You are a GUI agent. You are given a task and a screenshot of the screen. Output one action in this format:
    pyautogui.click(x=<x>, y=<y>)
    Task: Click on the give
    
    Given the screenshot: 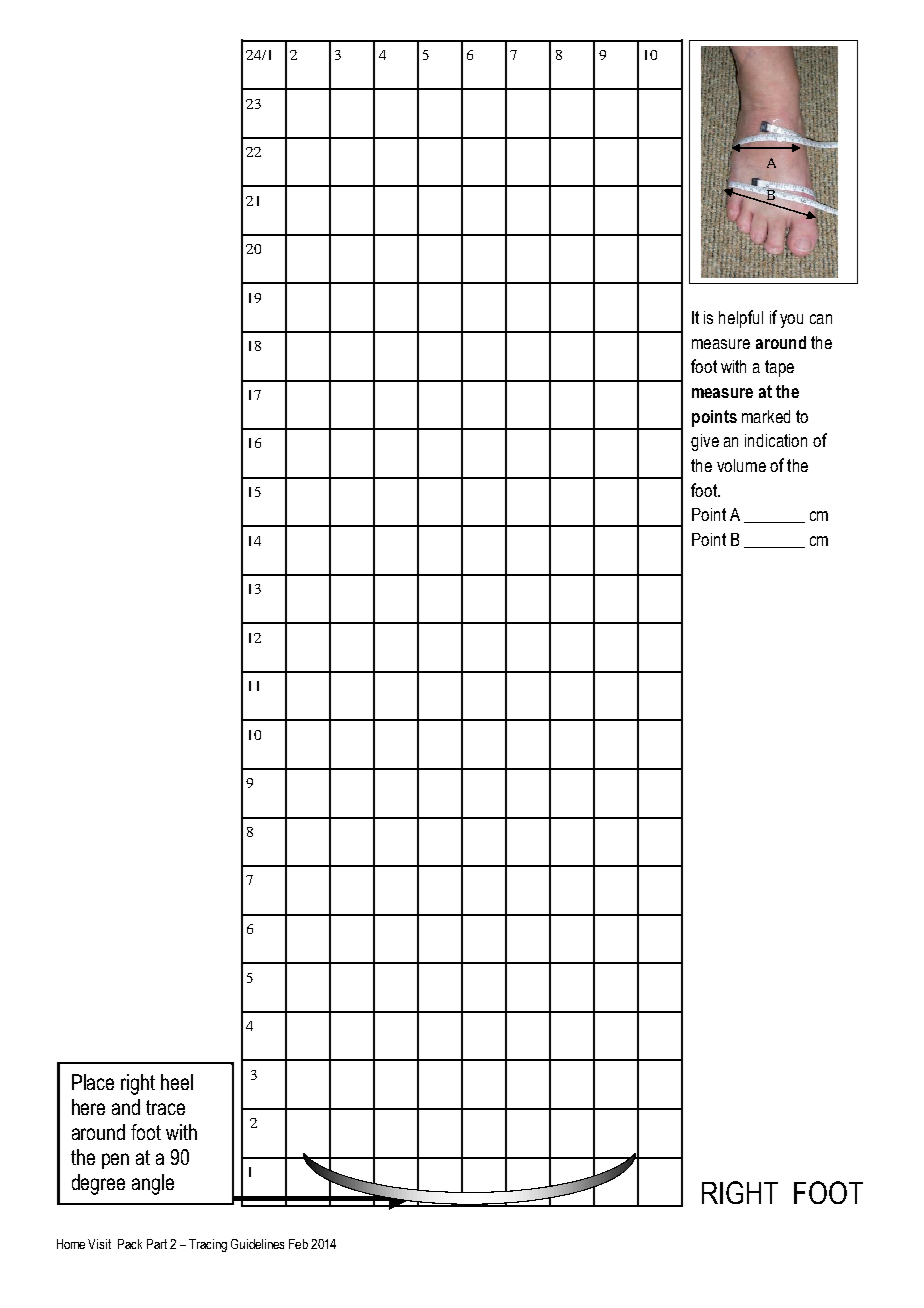 What is the action you would take?
    pyautogui.click(x=705, y=442)
